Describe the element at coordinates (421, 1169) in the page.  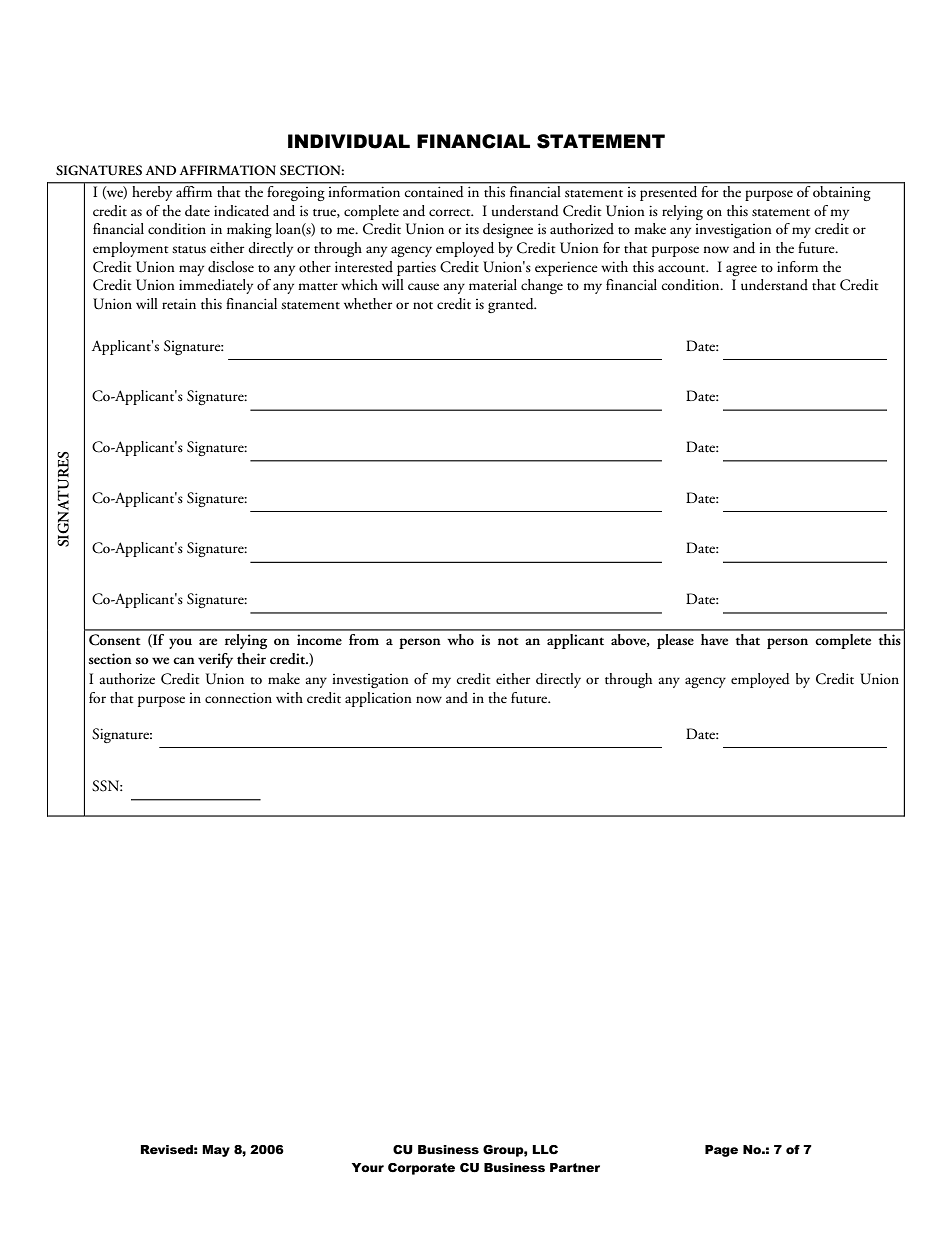
I see `Corporate` at that location.
